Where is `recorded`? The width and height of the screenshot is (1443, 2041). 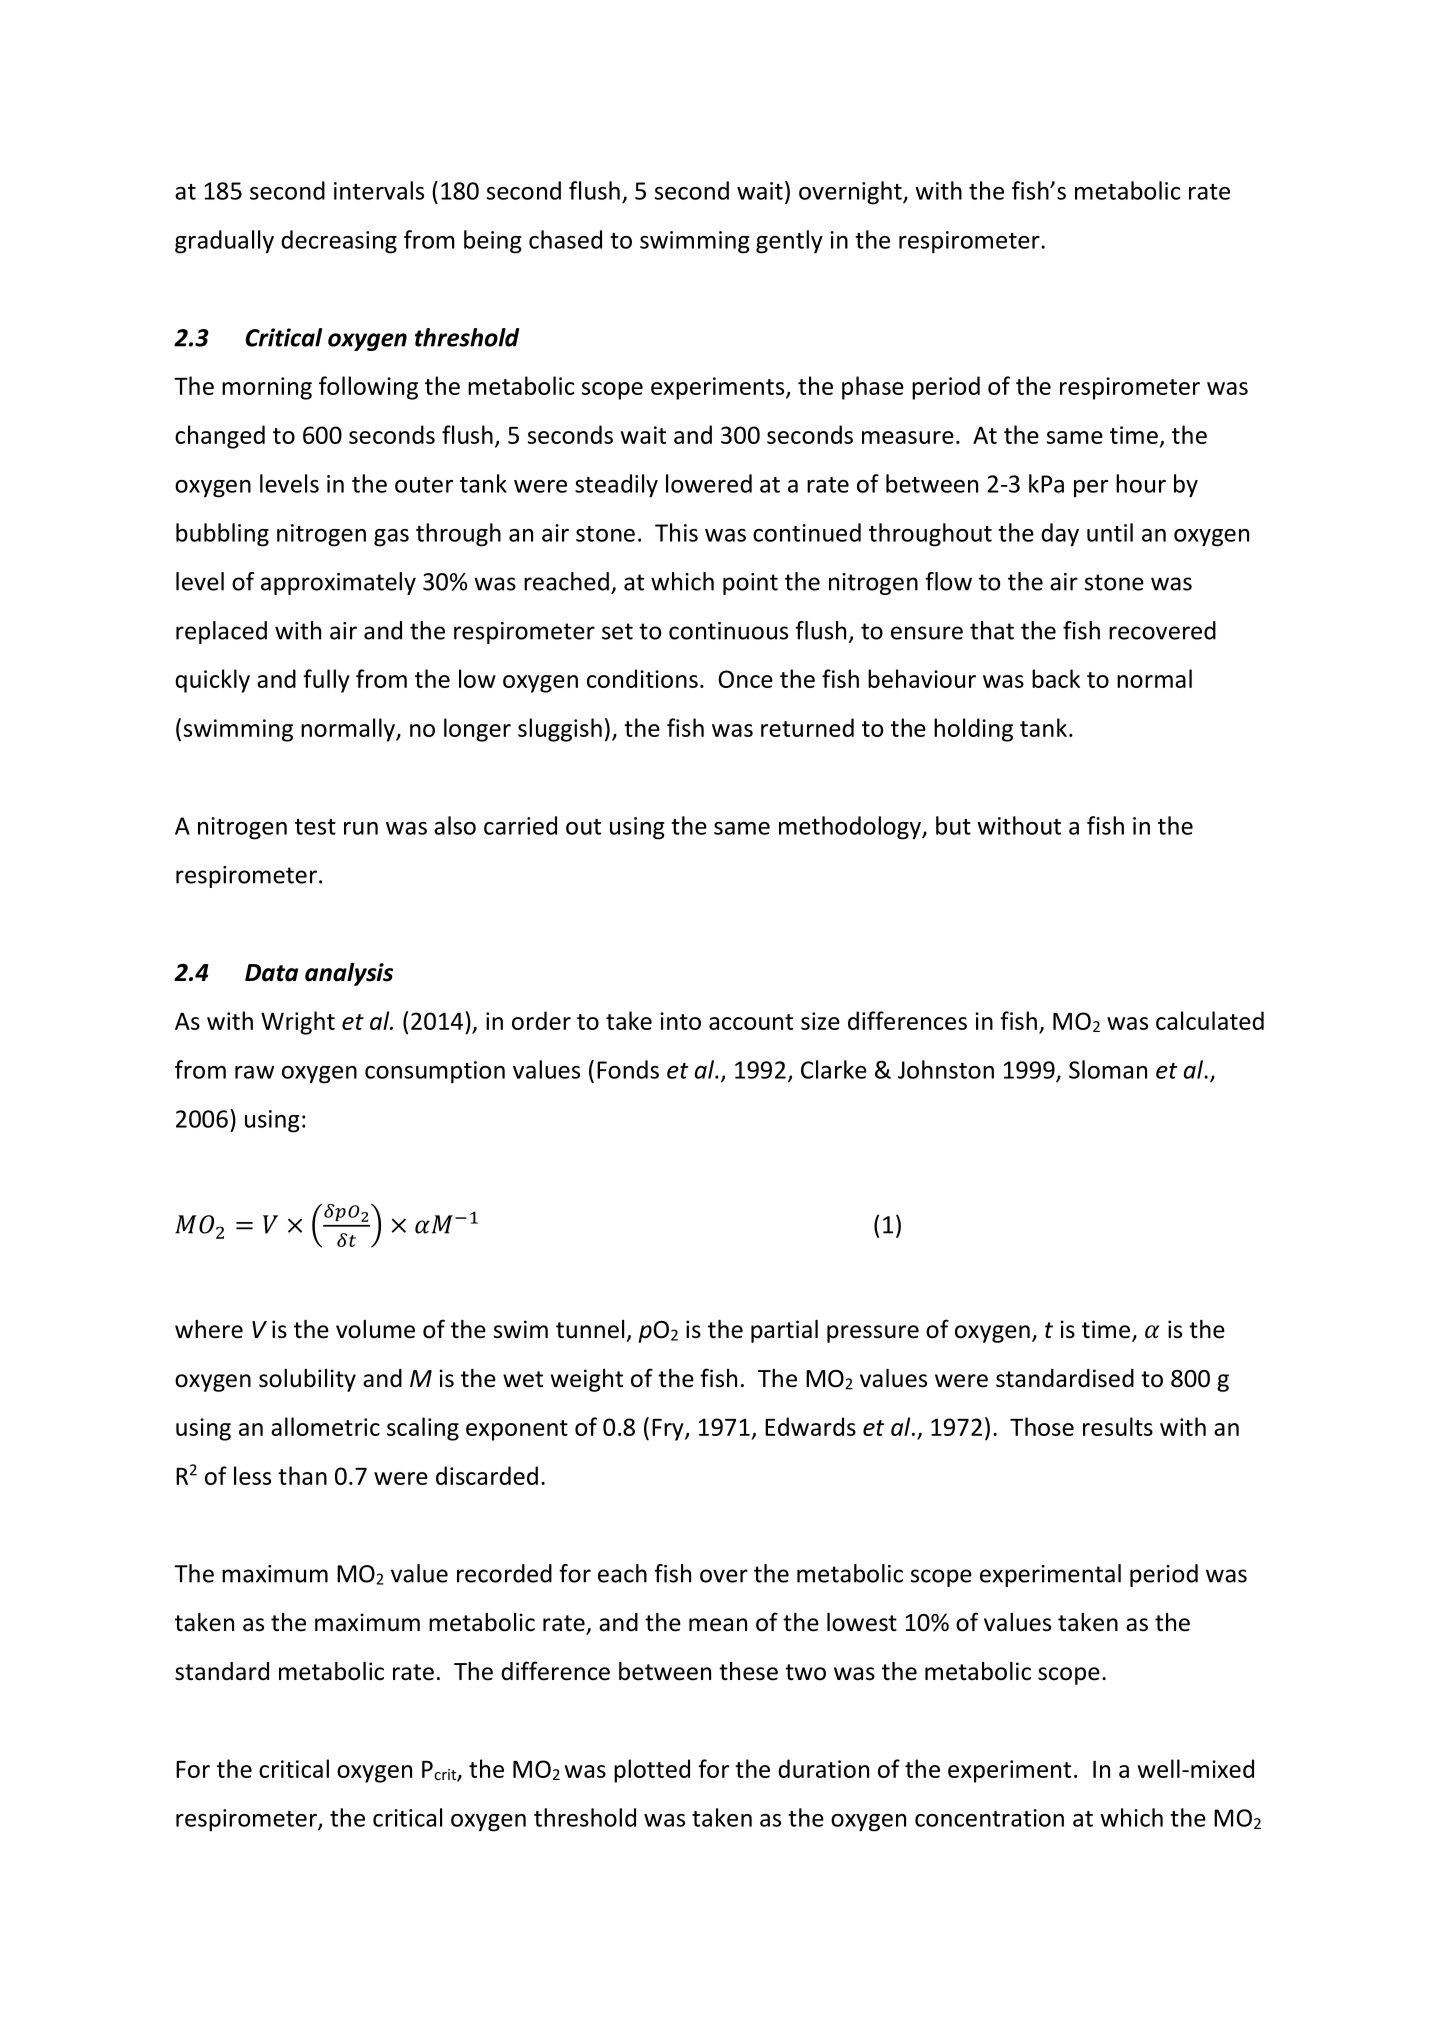
recorded is located at coordinates (504, 1573).
